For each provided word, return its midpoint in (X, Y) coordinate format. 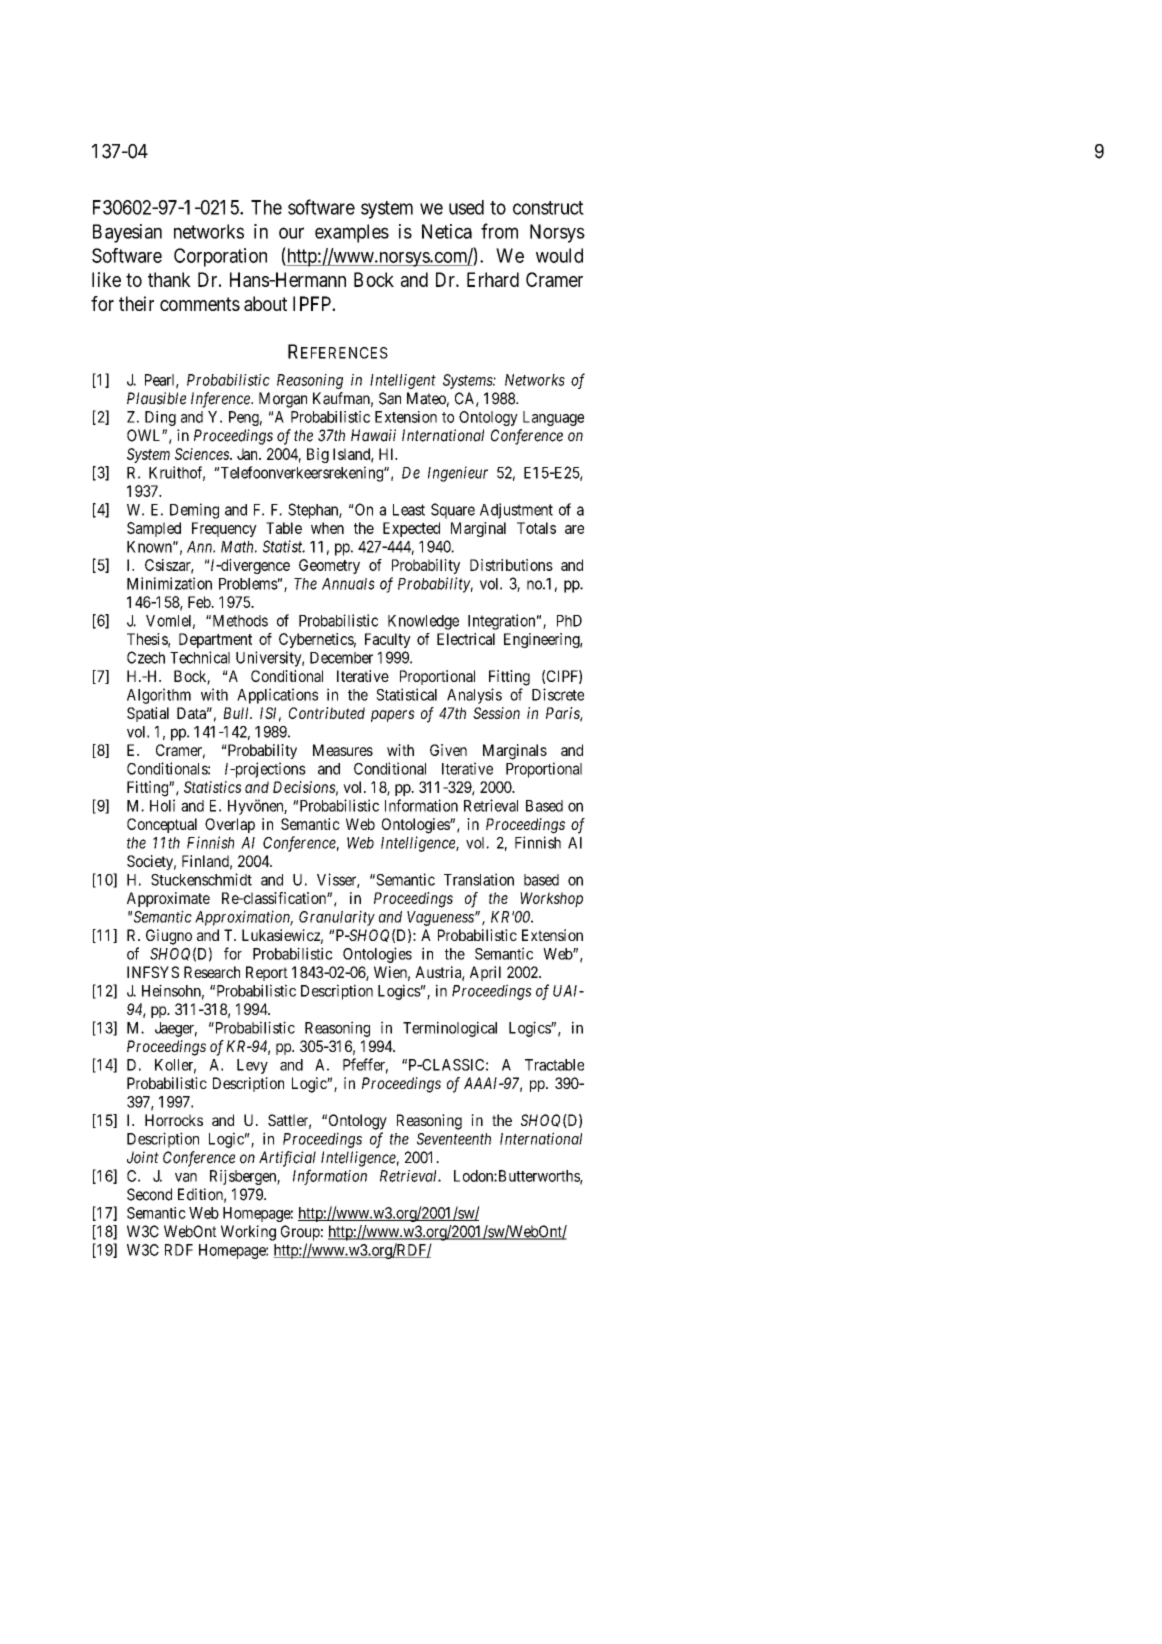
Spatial (148, 714)
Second (149, 1194)
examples (352, 233)
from (499, 231)
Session (496, 713)
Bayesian (127, 233)
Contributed (327, 713)
